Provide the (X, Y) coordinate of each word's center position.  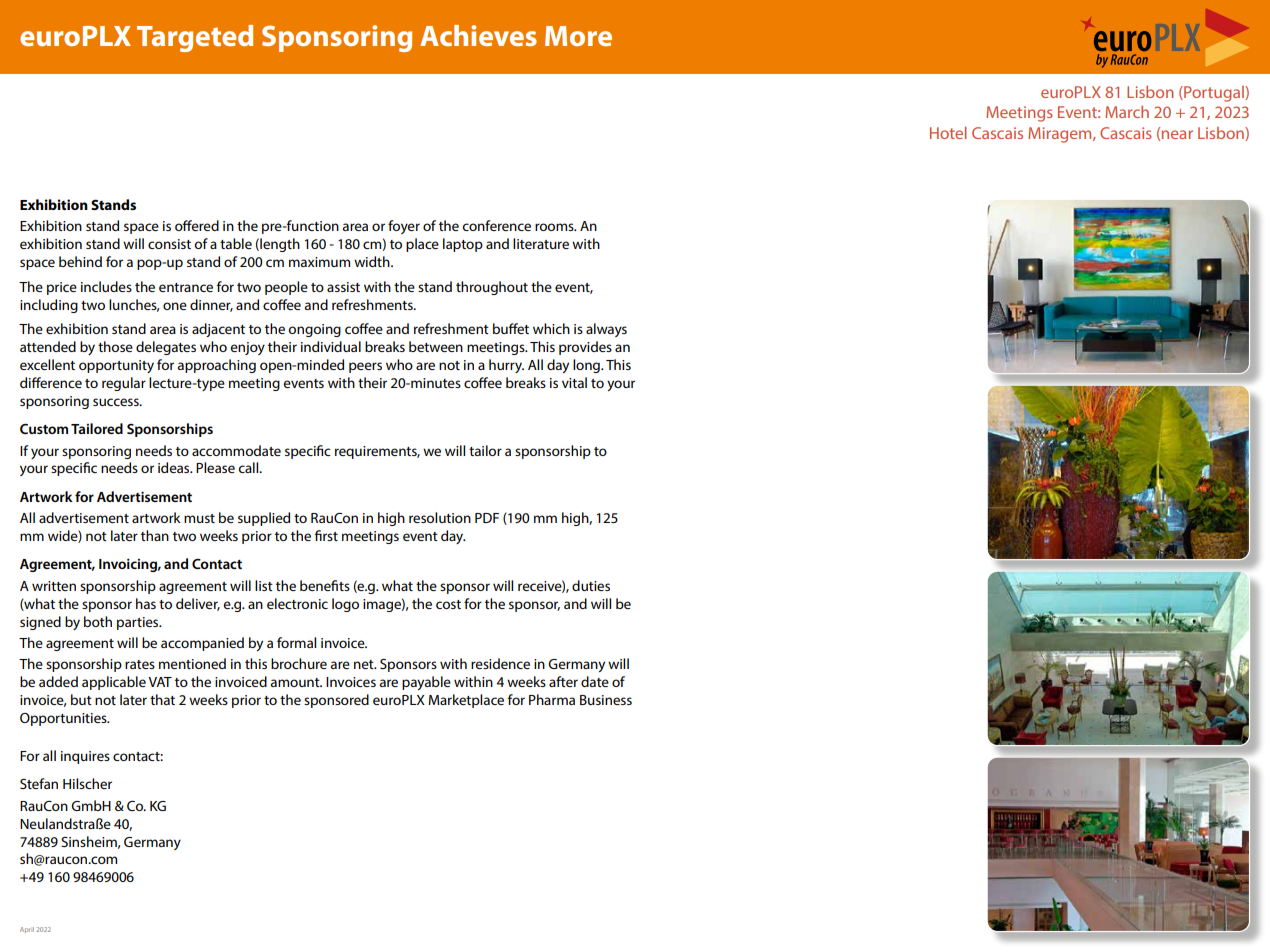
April (27, 930)
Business (606, 700)
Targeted (195, 38)
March (1127, 112)
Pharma (552, 699)
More (578, 36)
